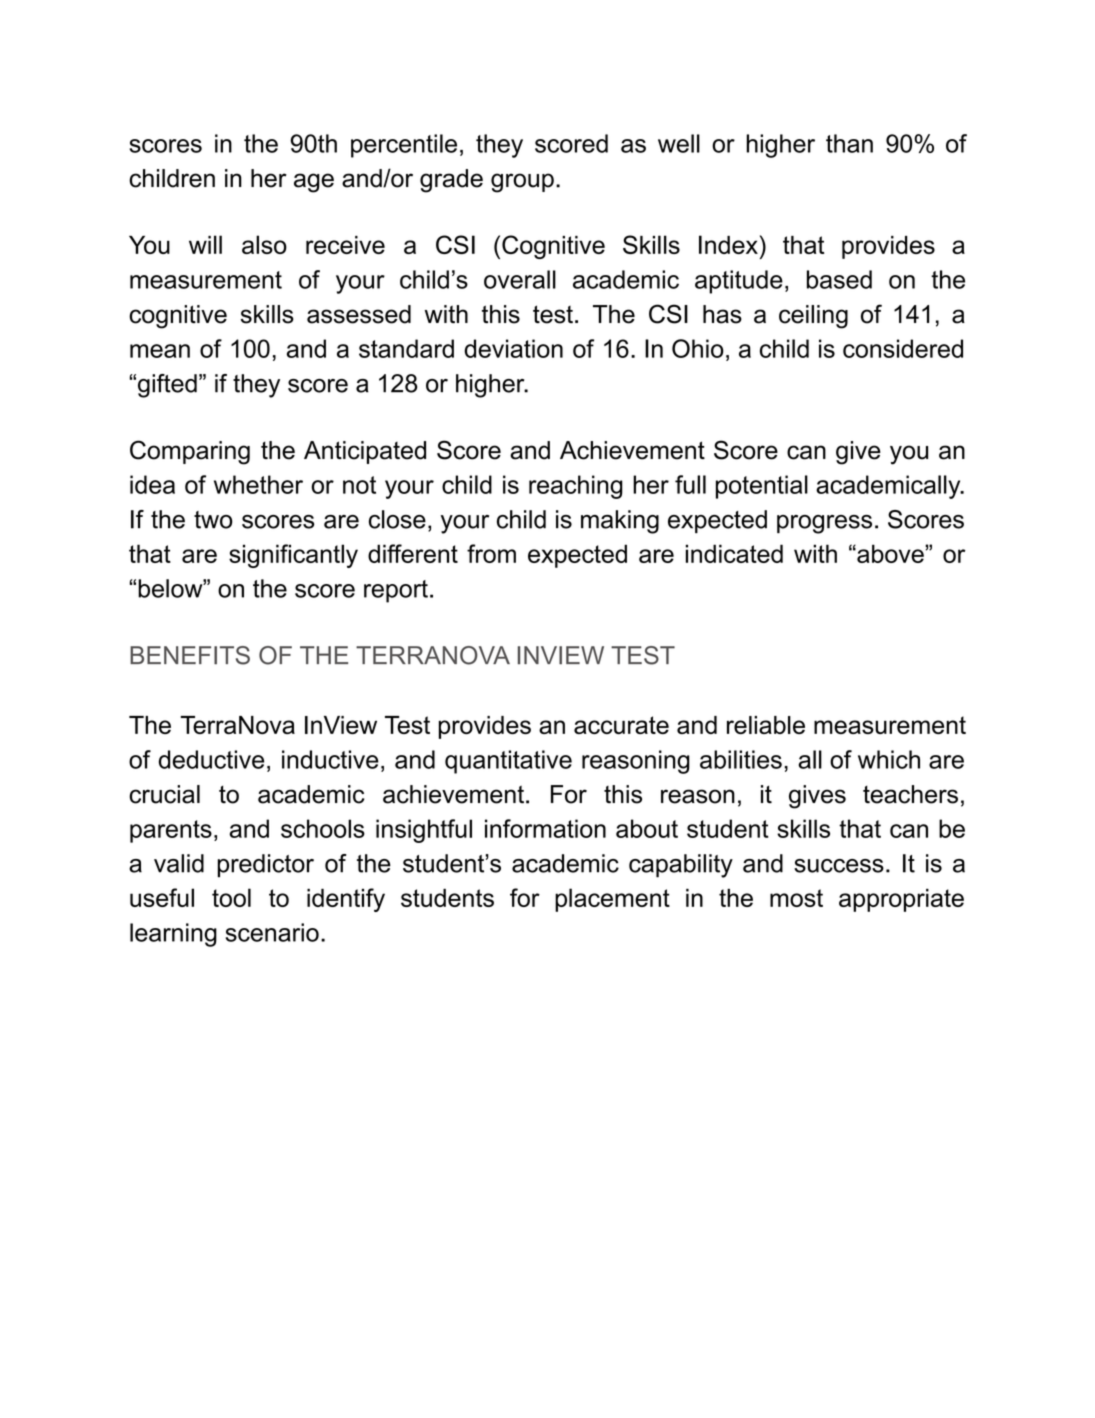  What do you see at coordinates (190, 452) in the screenshot?
I see `Comparing` at bounding box center [190, 452].
